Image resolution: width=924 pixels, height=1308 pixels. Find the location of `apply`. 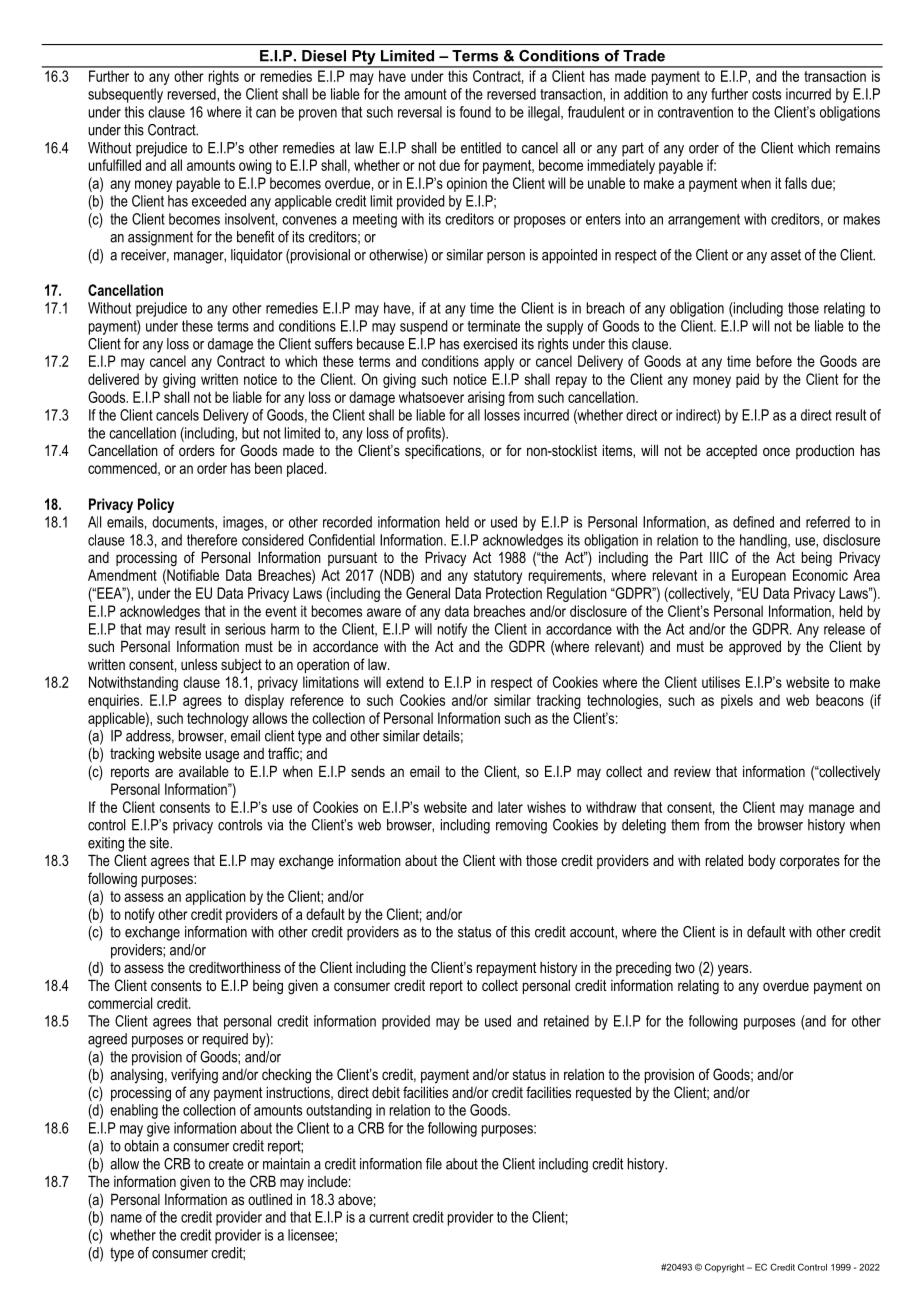

apply is located at coordinates (499, 362).
